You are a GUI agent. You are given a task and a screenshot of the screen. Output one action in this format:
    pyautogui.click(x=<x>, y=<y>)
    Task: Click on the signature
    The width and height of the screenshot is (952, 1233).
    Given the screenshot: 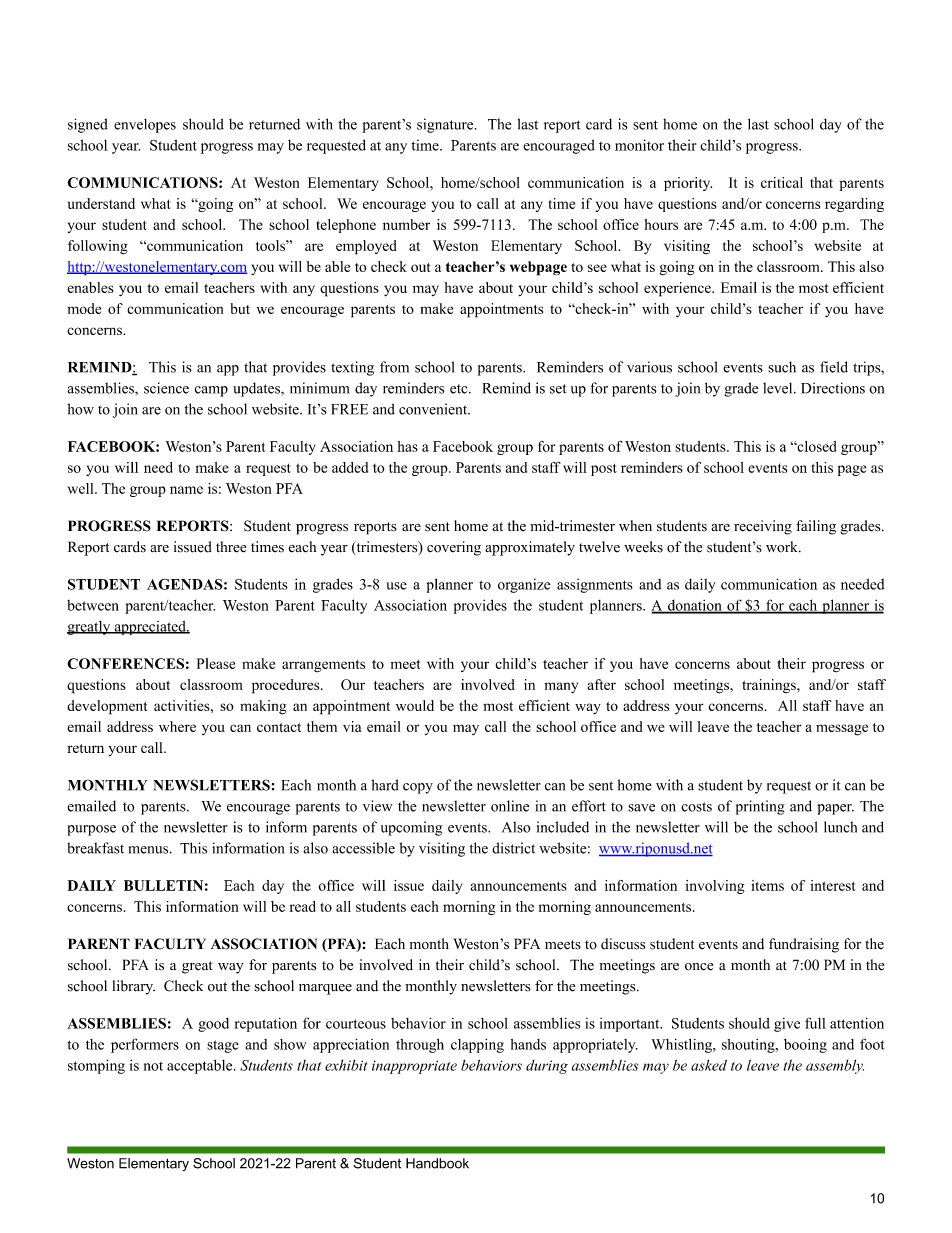 What is the action you would take?
    pyautogui.click(x=446, y=125)
